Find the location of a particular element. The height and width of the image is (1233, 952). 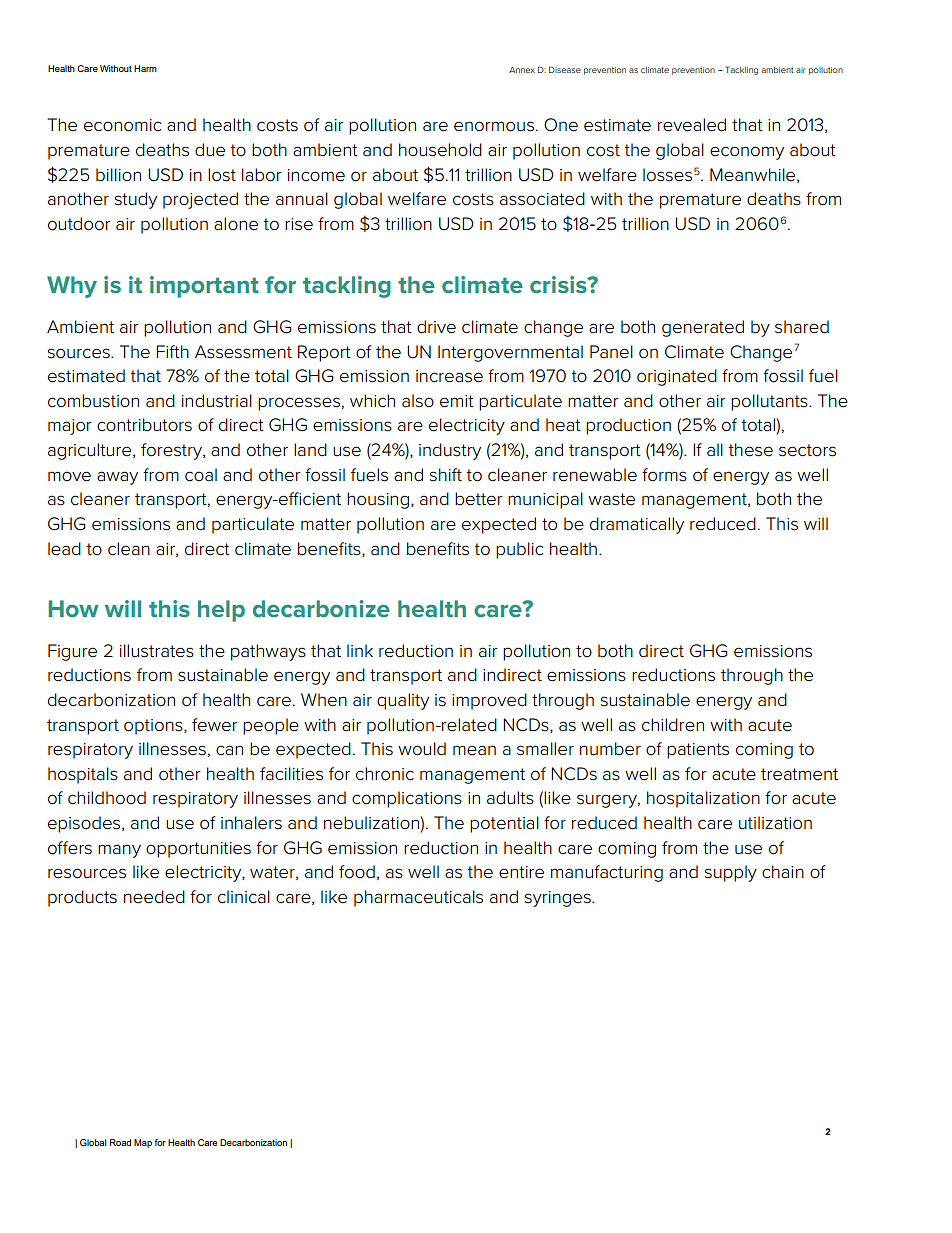

contributors is located at coordinates (144, 425).
